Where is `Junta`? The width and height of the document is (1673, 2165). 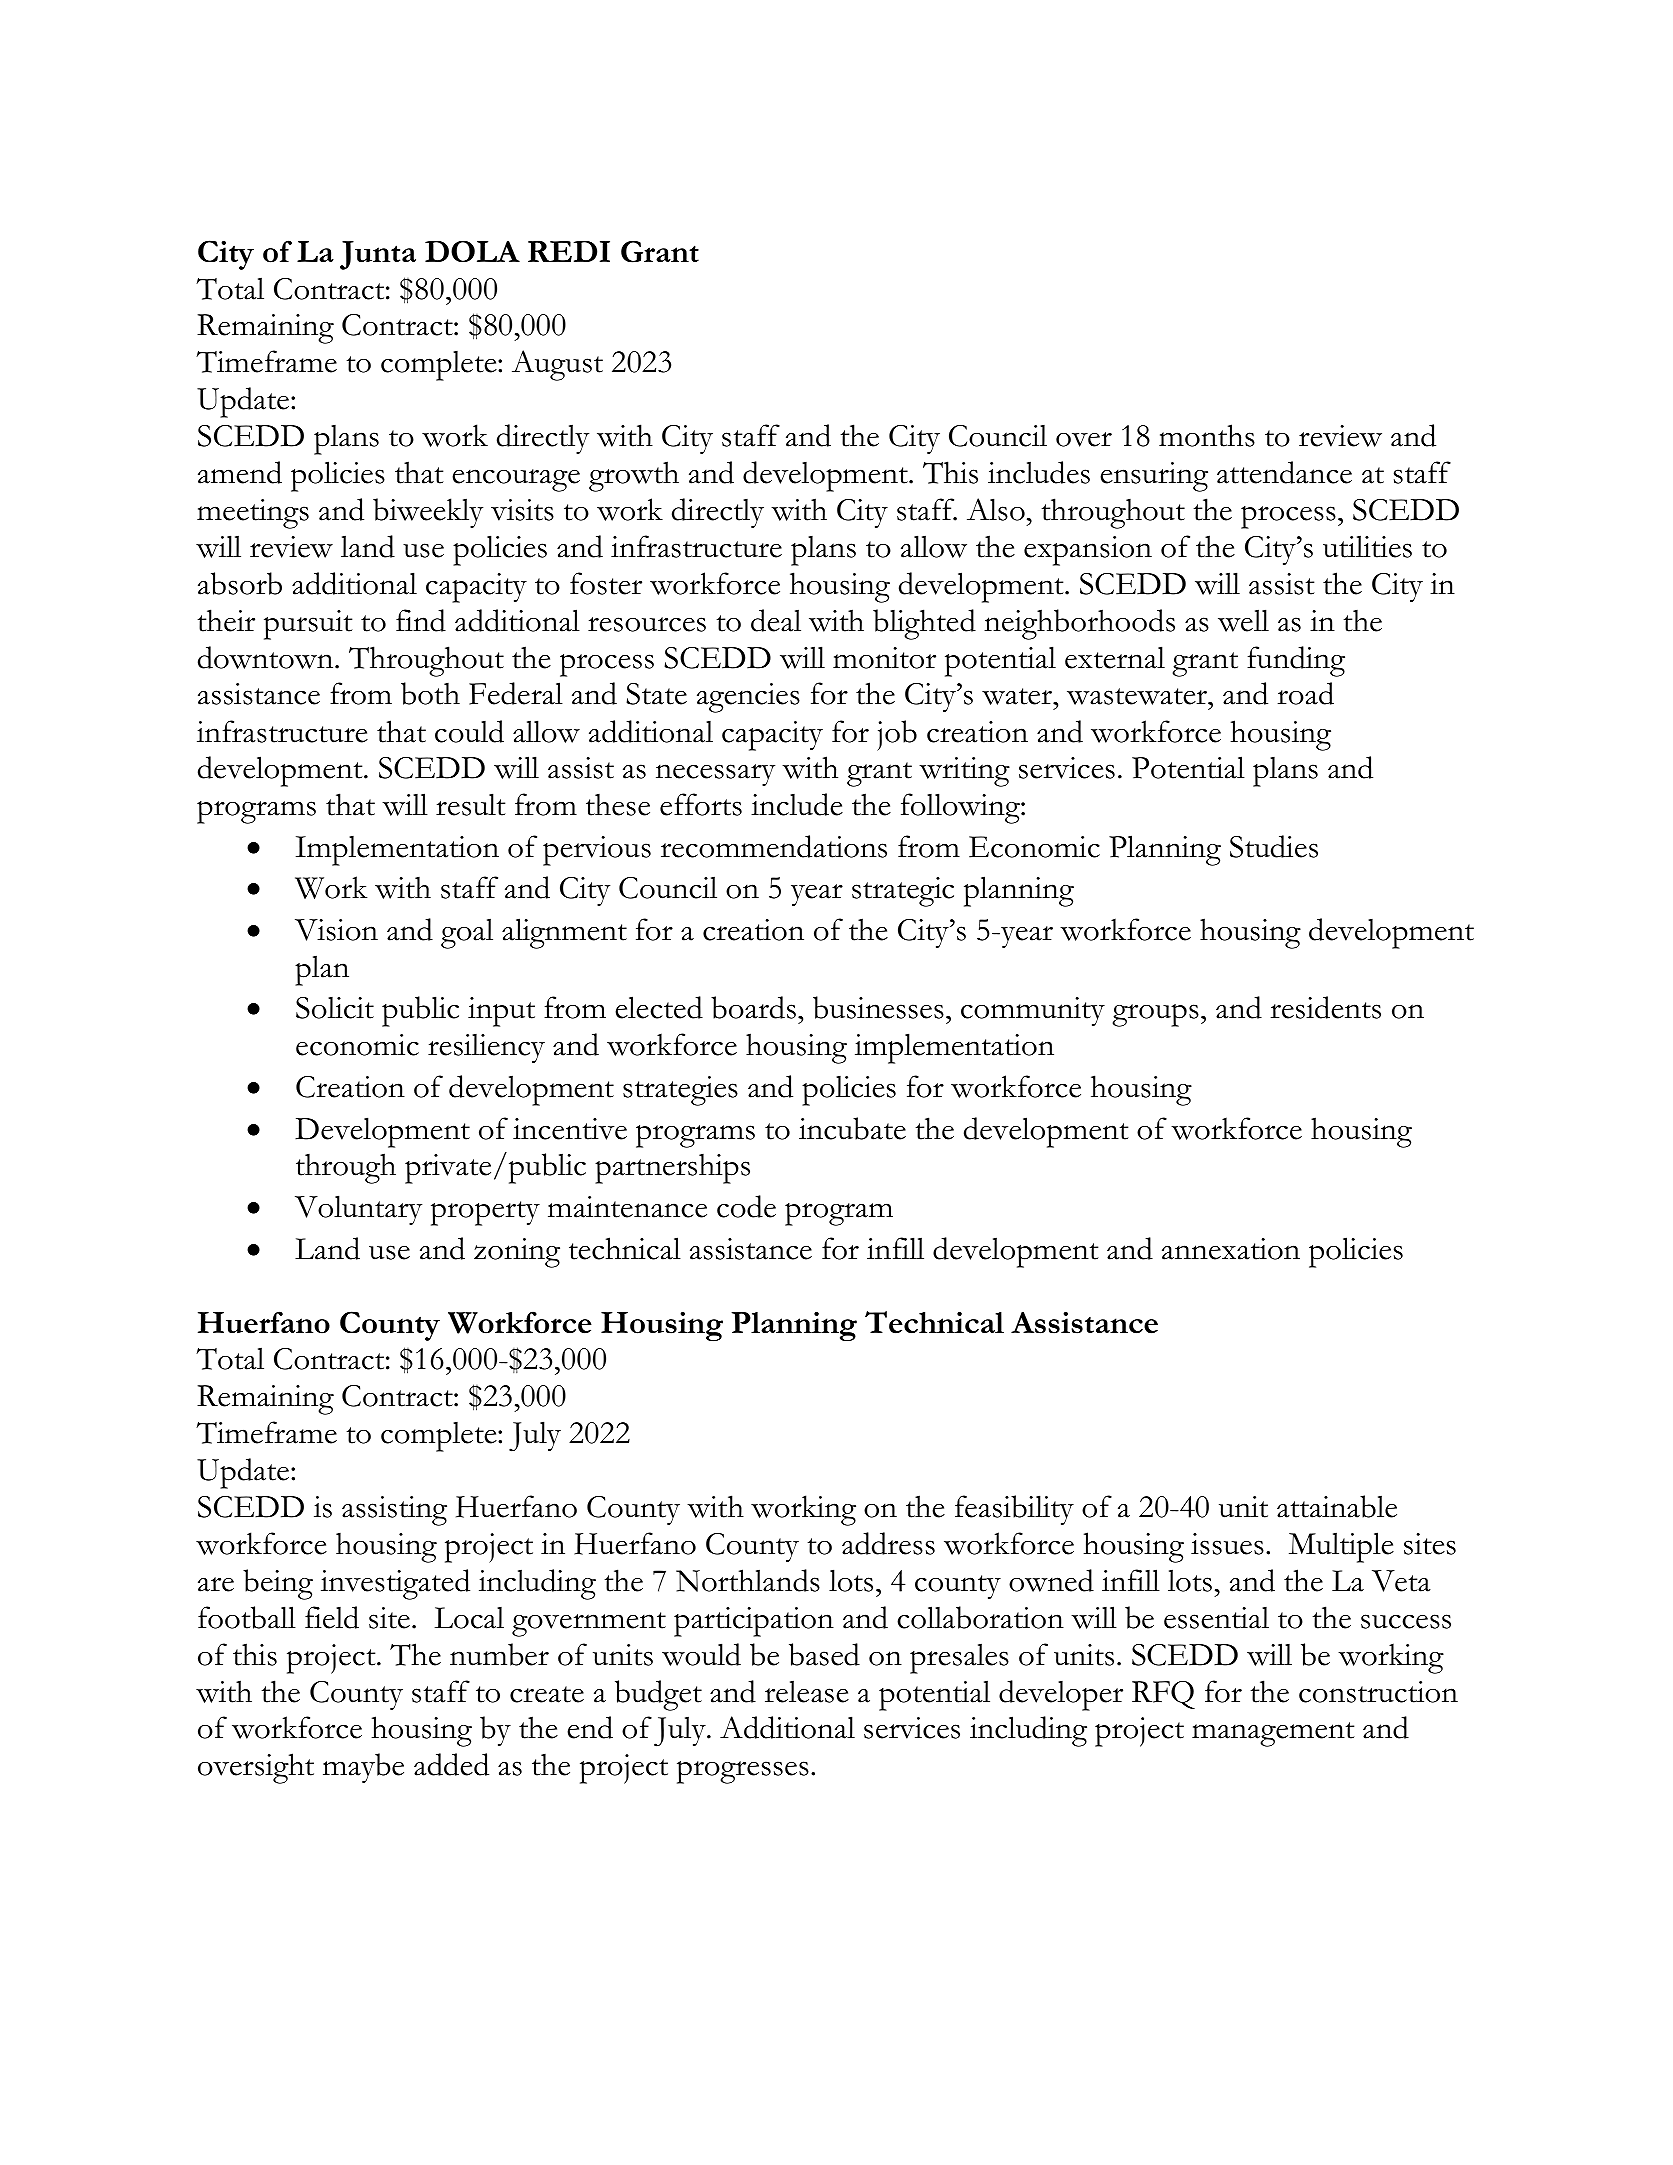
Junta is located at coordinates (378, 255).
